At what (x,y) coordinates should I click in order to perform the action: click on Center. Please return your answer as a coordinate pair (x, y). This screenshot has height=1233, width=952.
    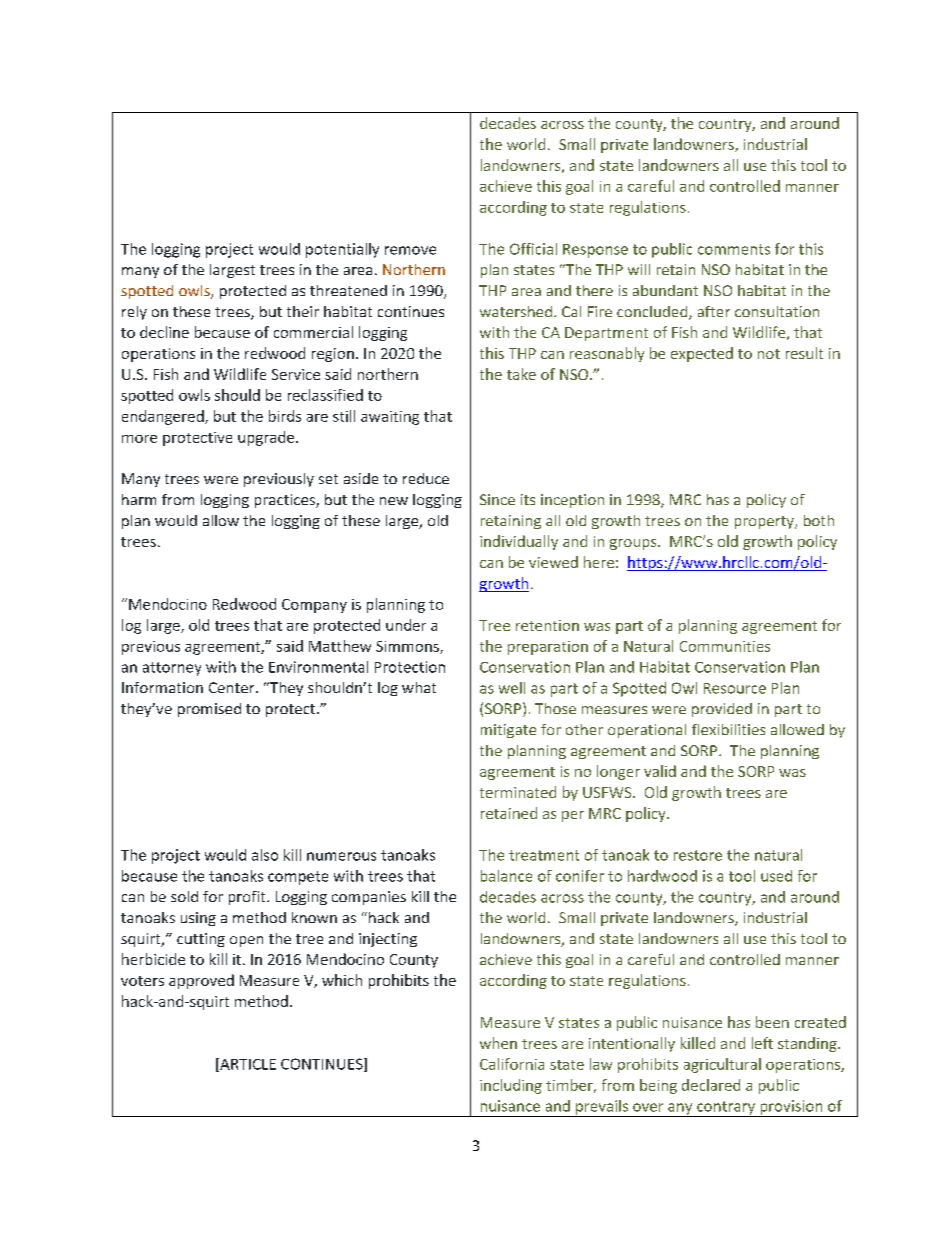
    Looking at the image, I should click on (233, 687).
